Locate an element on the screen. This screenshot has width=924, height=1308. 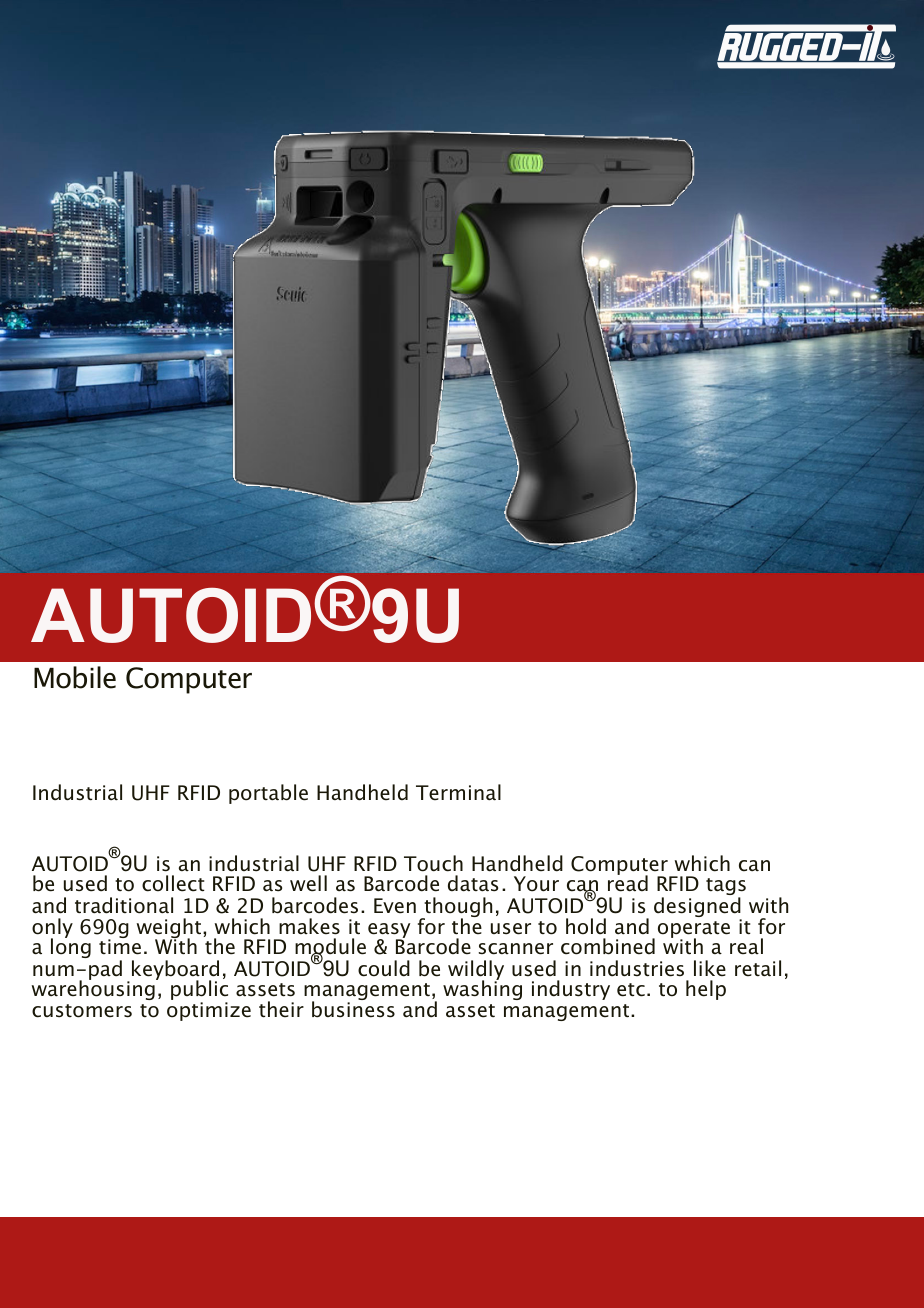
warehousing is located at coordinates (94, 989).
